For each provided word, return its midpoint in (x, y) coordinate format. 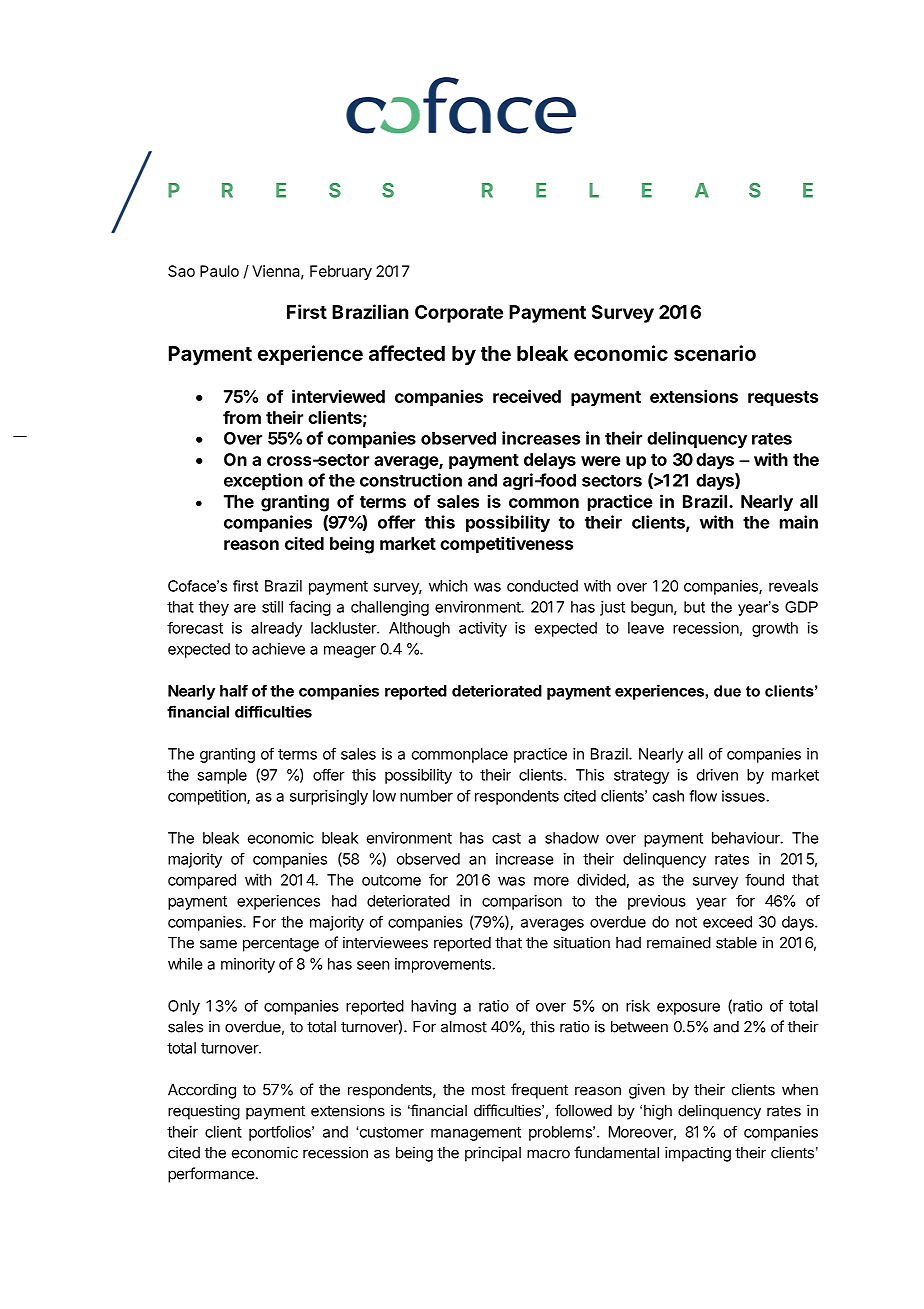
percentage (281, 945)
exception (263, 481)
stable (736, 943)
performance (211, 1175)
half (234, 690)
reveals (793, 586)
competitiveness (506, 545)
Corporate (459, 314)
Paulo (219, 271)
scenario (715, 353)
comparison (522, 902)
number (426, 796)
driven (717, 775)
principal (493, 1154)
